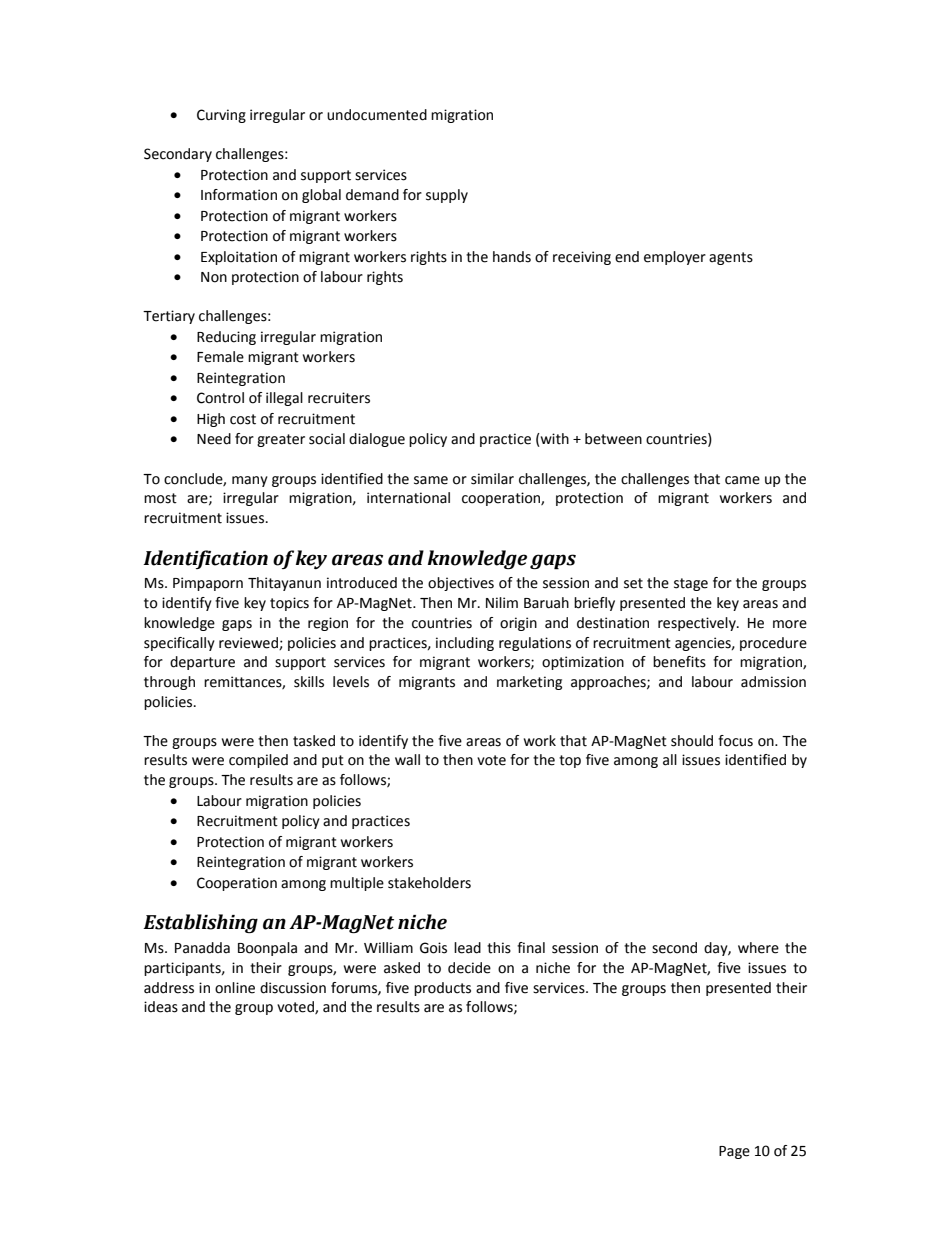 The height and width of the screenshot is (1233, 952). Describe the element at coordinates (758, 948) in the screenshot. I see `where` at that location.
